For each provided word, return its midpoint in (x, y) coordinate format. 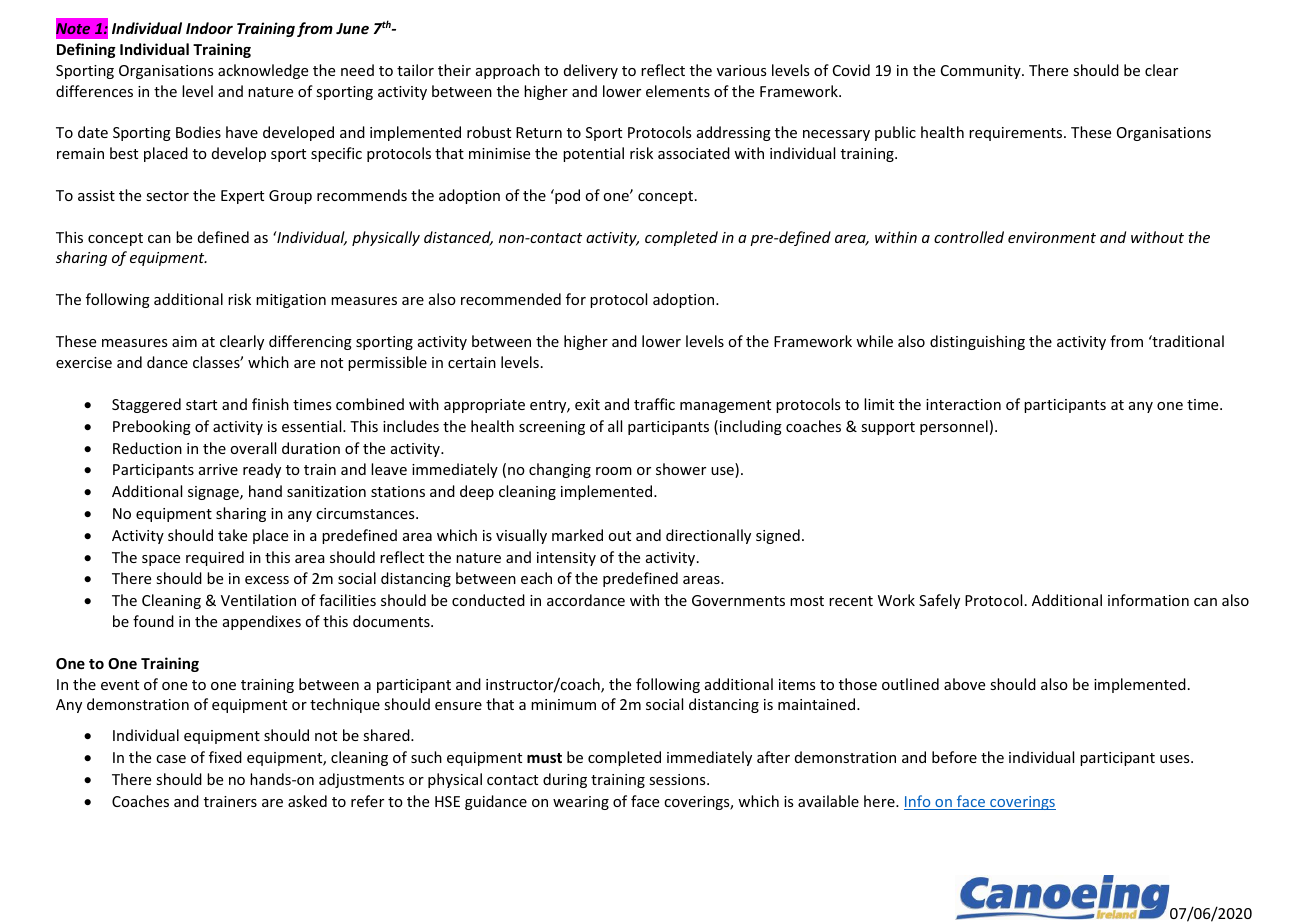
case (171, 759)
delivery (591, 71)
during (565, 780)
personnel (954, 427)
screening (552, 428)
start (201, 405)
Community (982, 72)
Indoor (209, 28)
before (954, 757)
